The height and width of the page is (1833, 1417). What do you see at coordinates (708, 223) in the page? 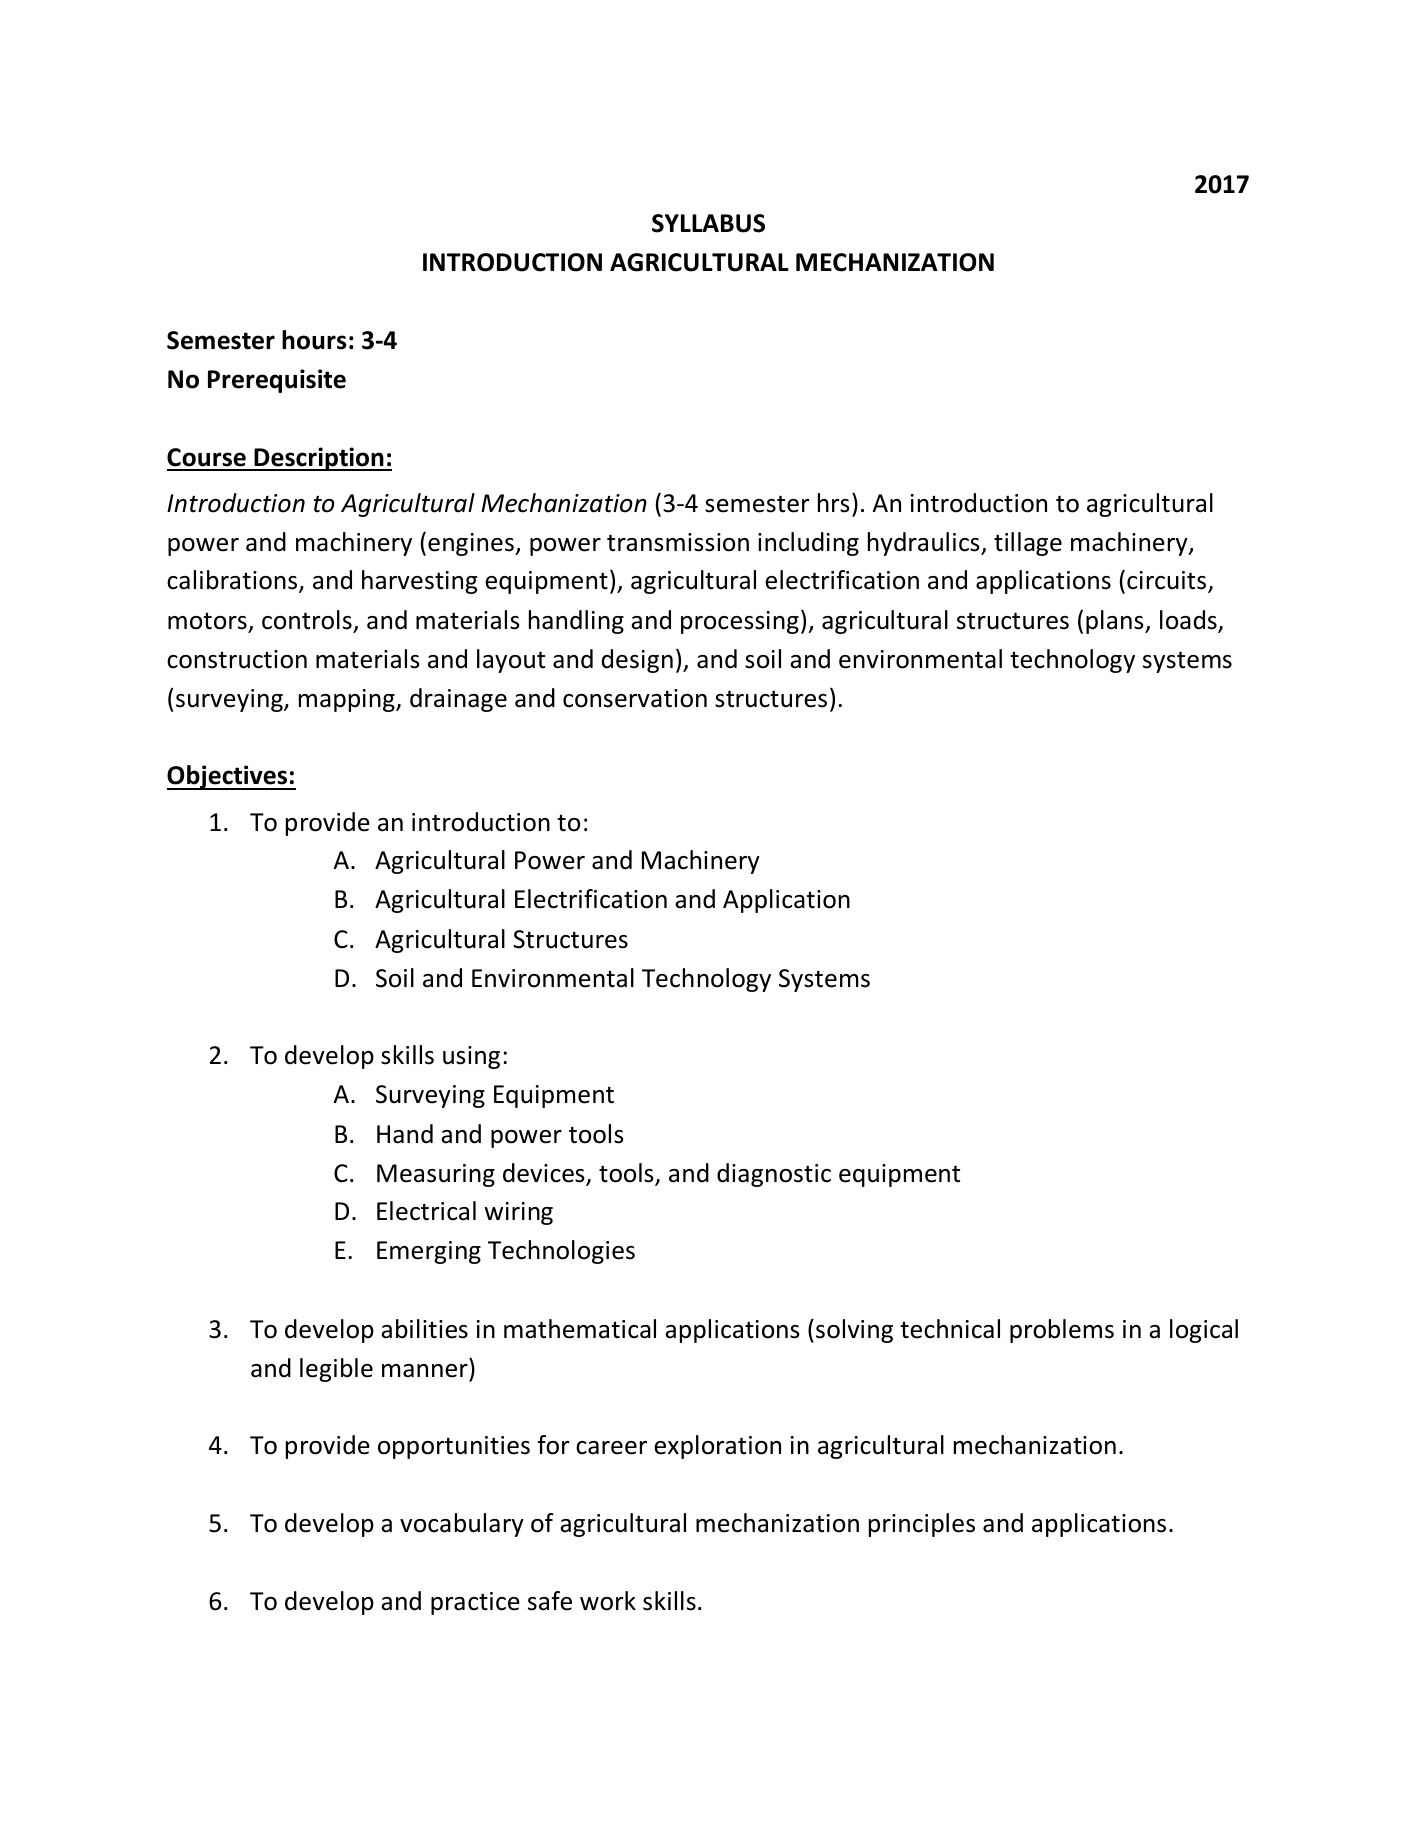
I see `SYLLABUS` at bounding box center [708, 223].
